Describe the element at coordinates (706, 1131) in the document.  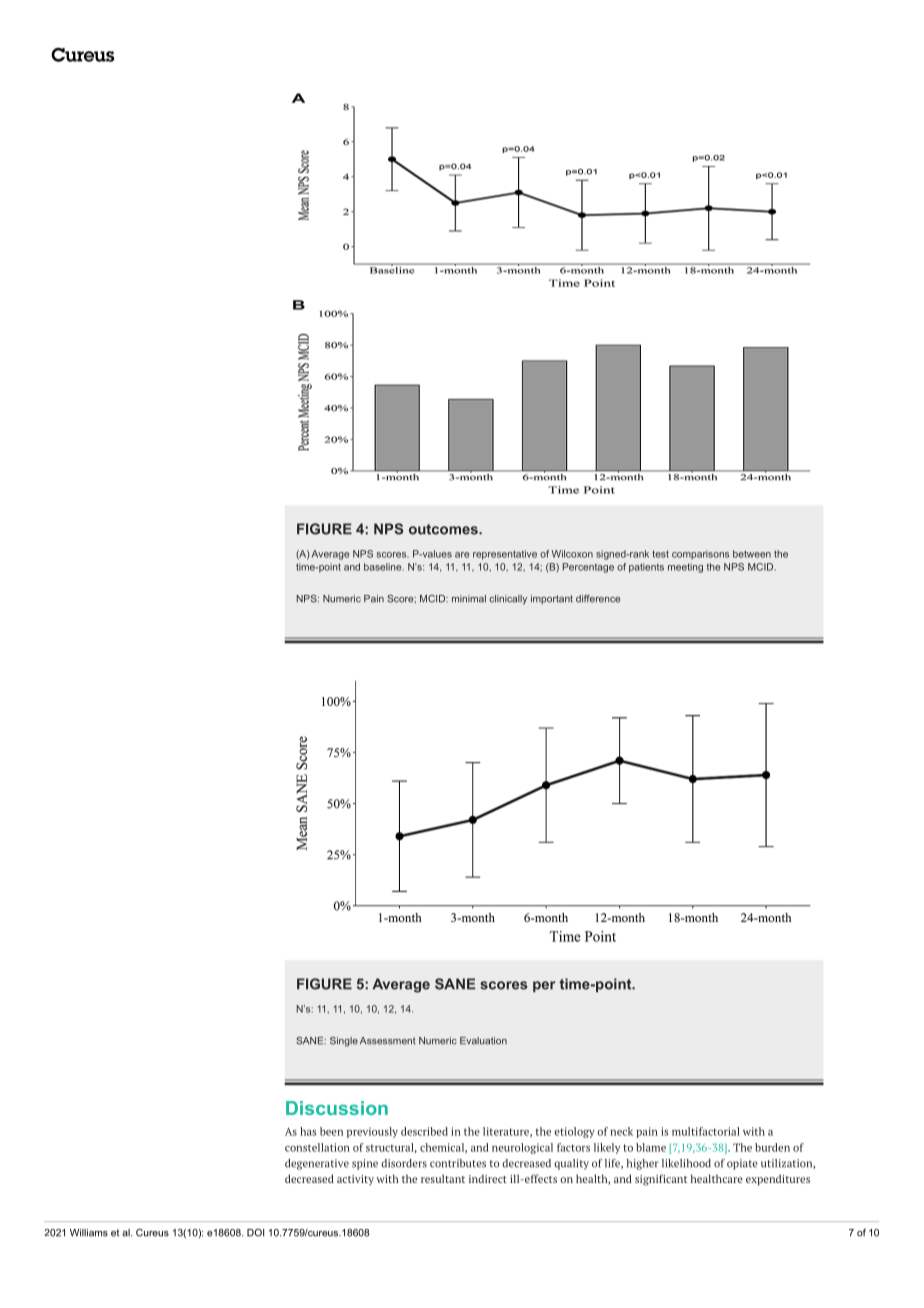
I see `multifactorial` at that location.
